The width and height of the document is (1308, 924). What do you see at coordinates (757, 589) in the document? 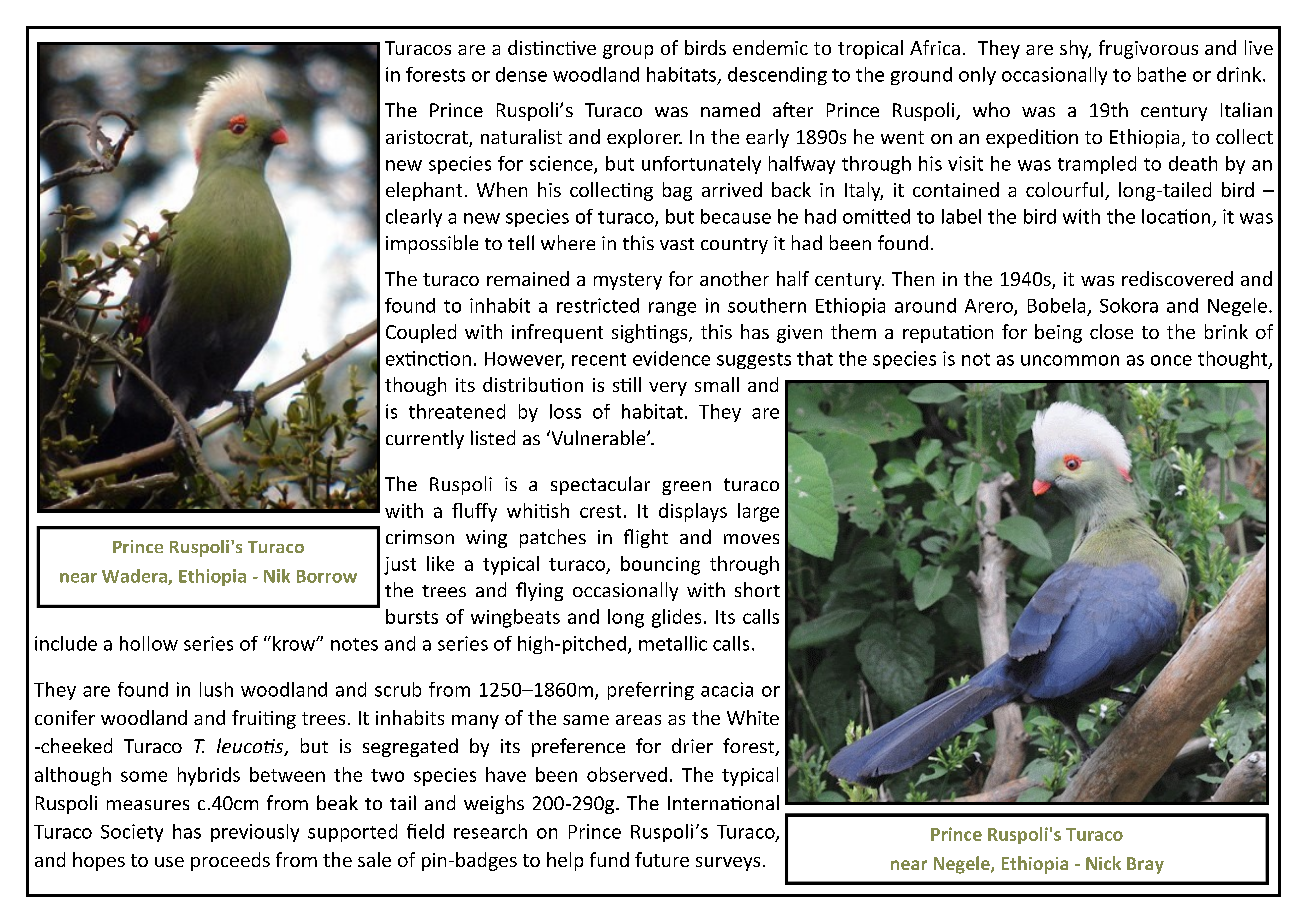
I see `short` at bounding box center [757, 589].
